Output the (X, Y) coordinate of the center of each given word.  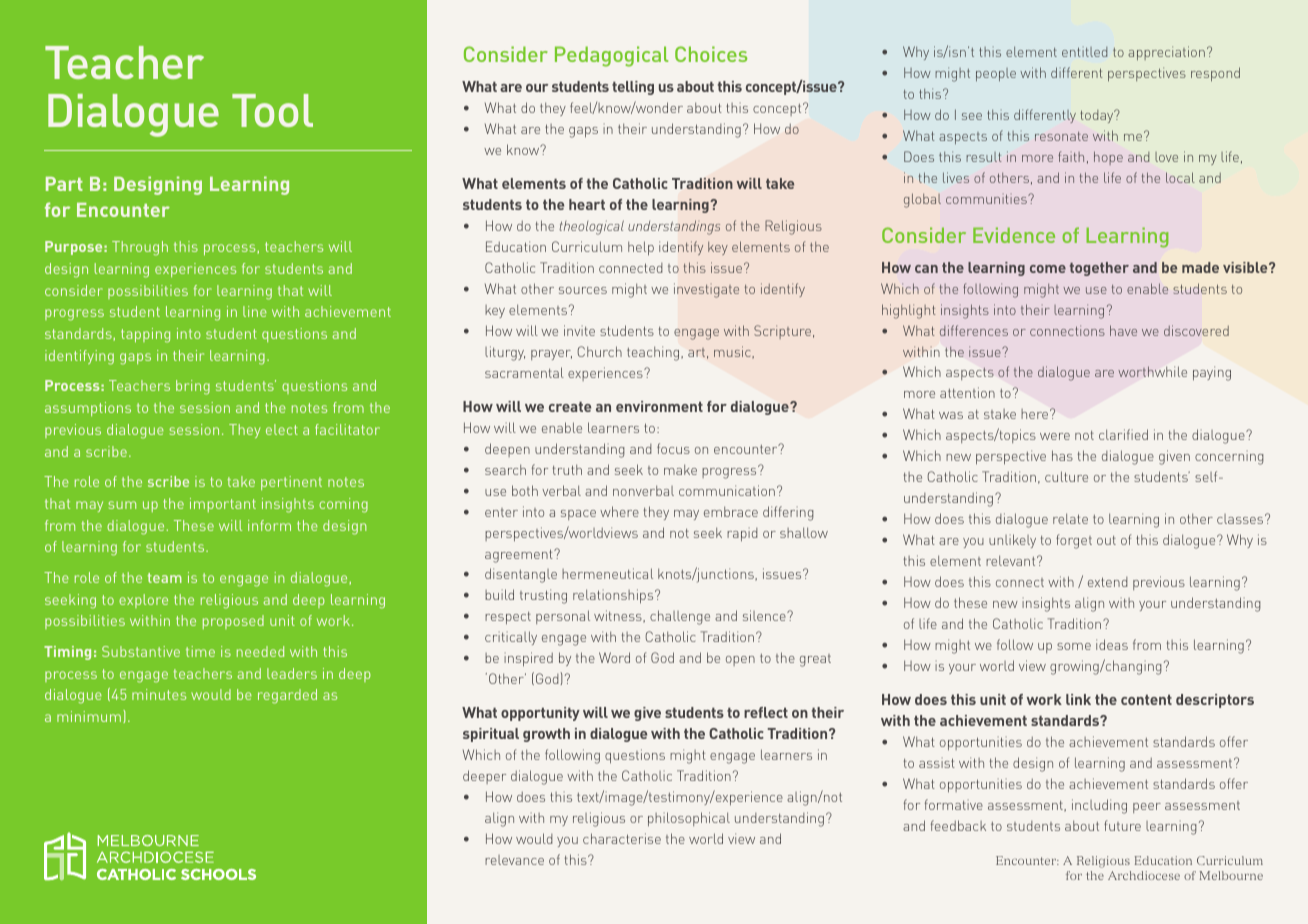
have (1123, 330)
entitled (1084, 52)
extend (1108, 582)
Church (599, 351)
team (165, 578)
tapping (145, 335)
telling (633, 88)
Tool (272, 110)
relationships (614, 596)
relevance (514, 860)
